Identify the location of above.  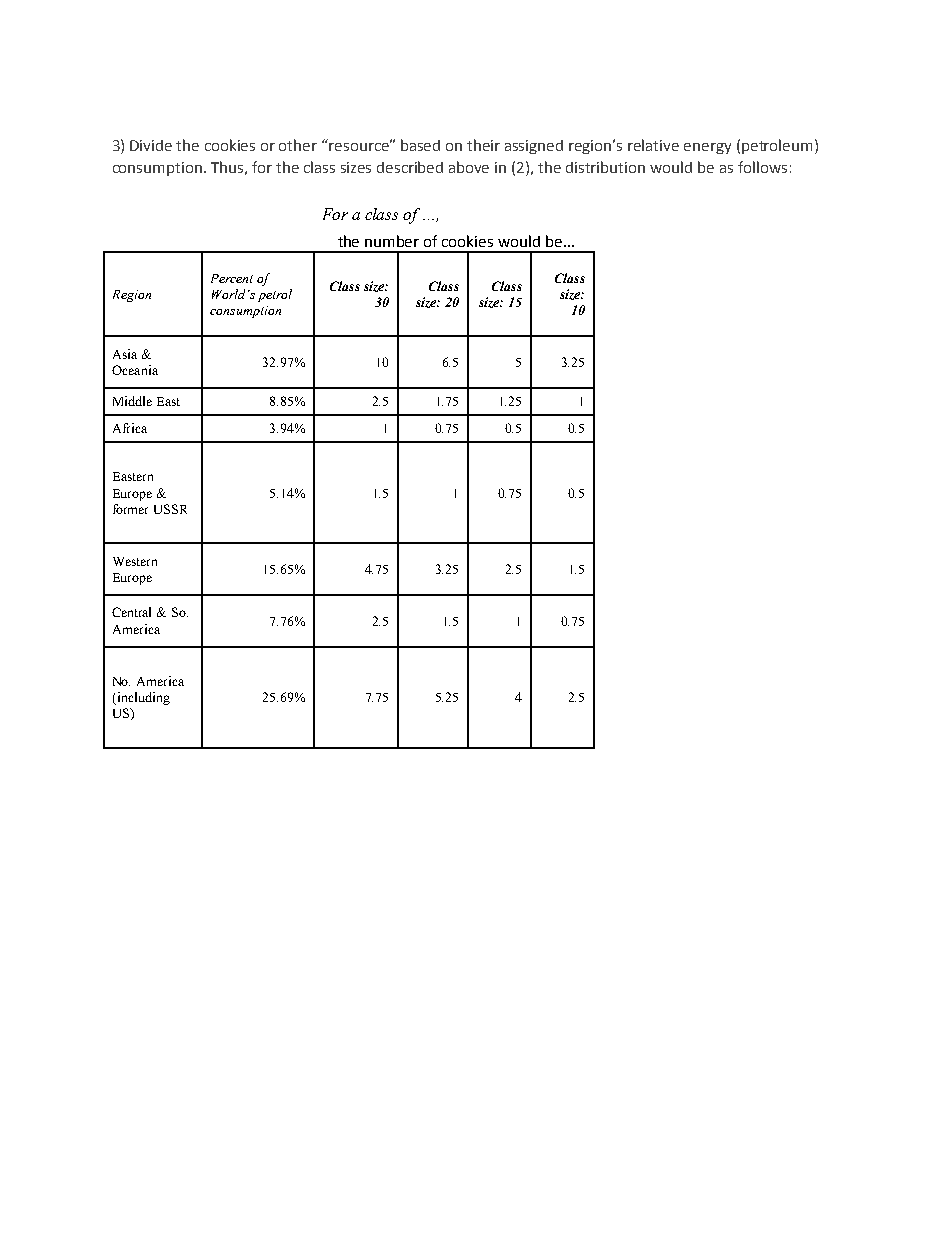
(469, 167).
